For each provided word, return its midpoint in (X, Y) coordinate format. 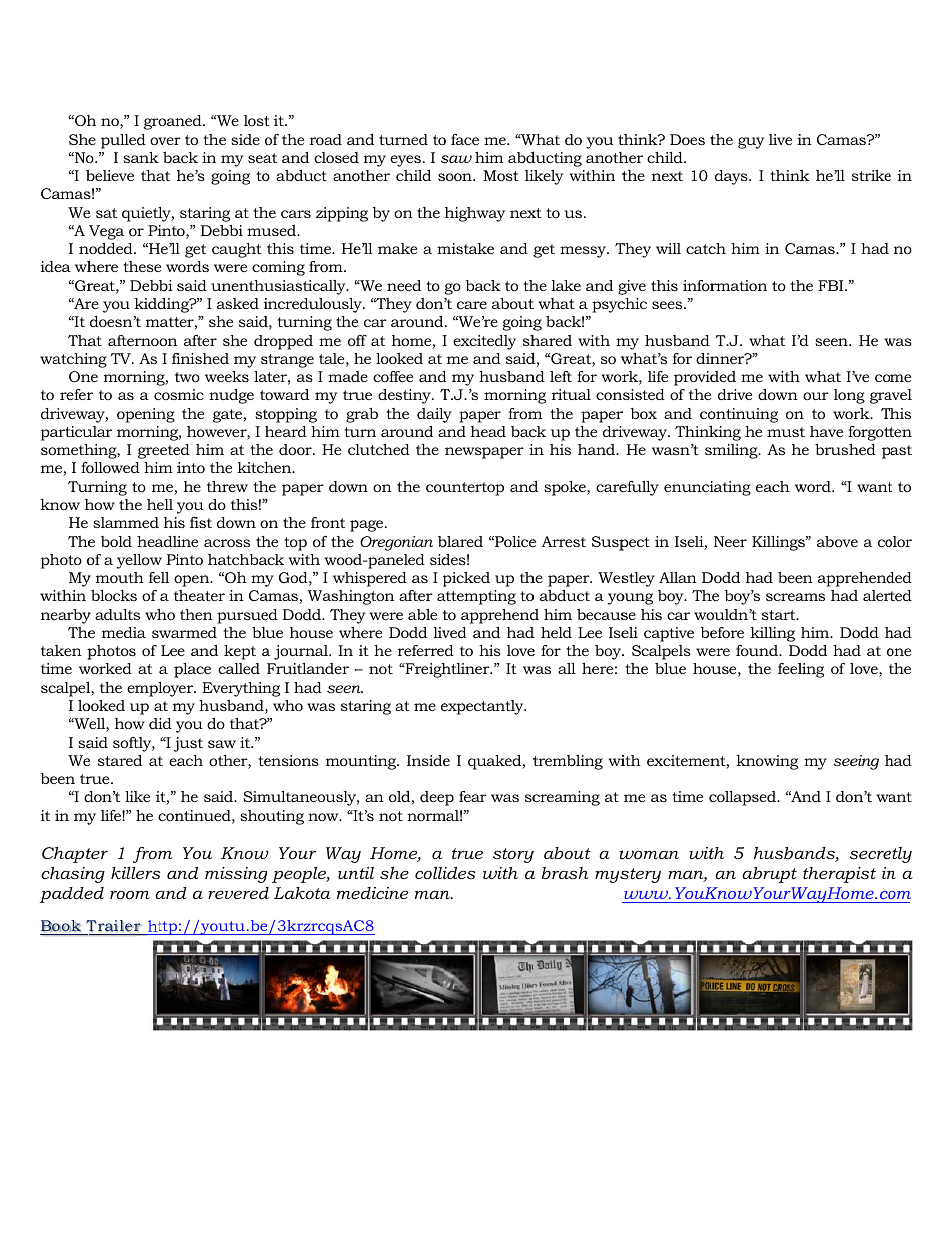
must (786, 432)
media (124, 632)
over (165, 141)
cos (165, 396)
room (130, 894)
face (465, 139)
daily (434, 415)
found (758, 650)
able (422, 614)
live (780, 139)
